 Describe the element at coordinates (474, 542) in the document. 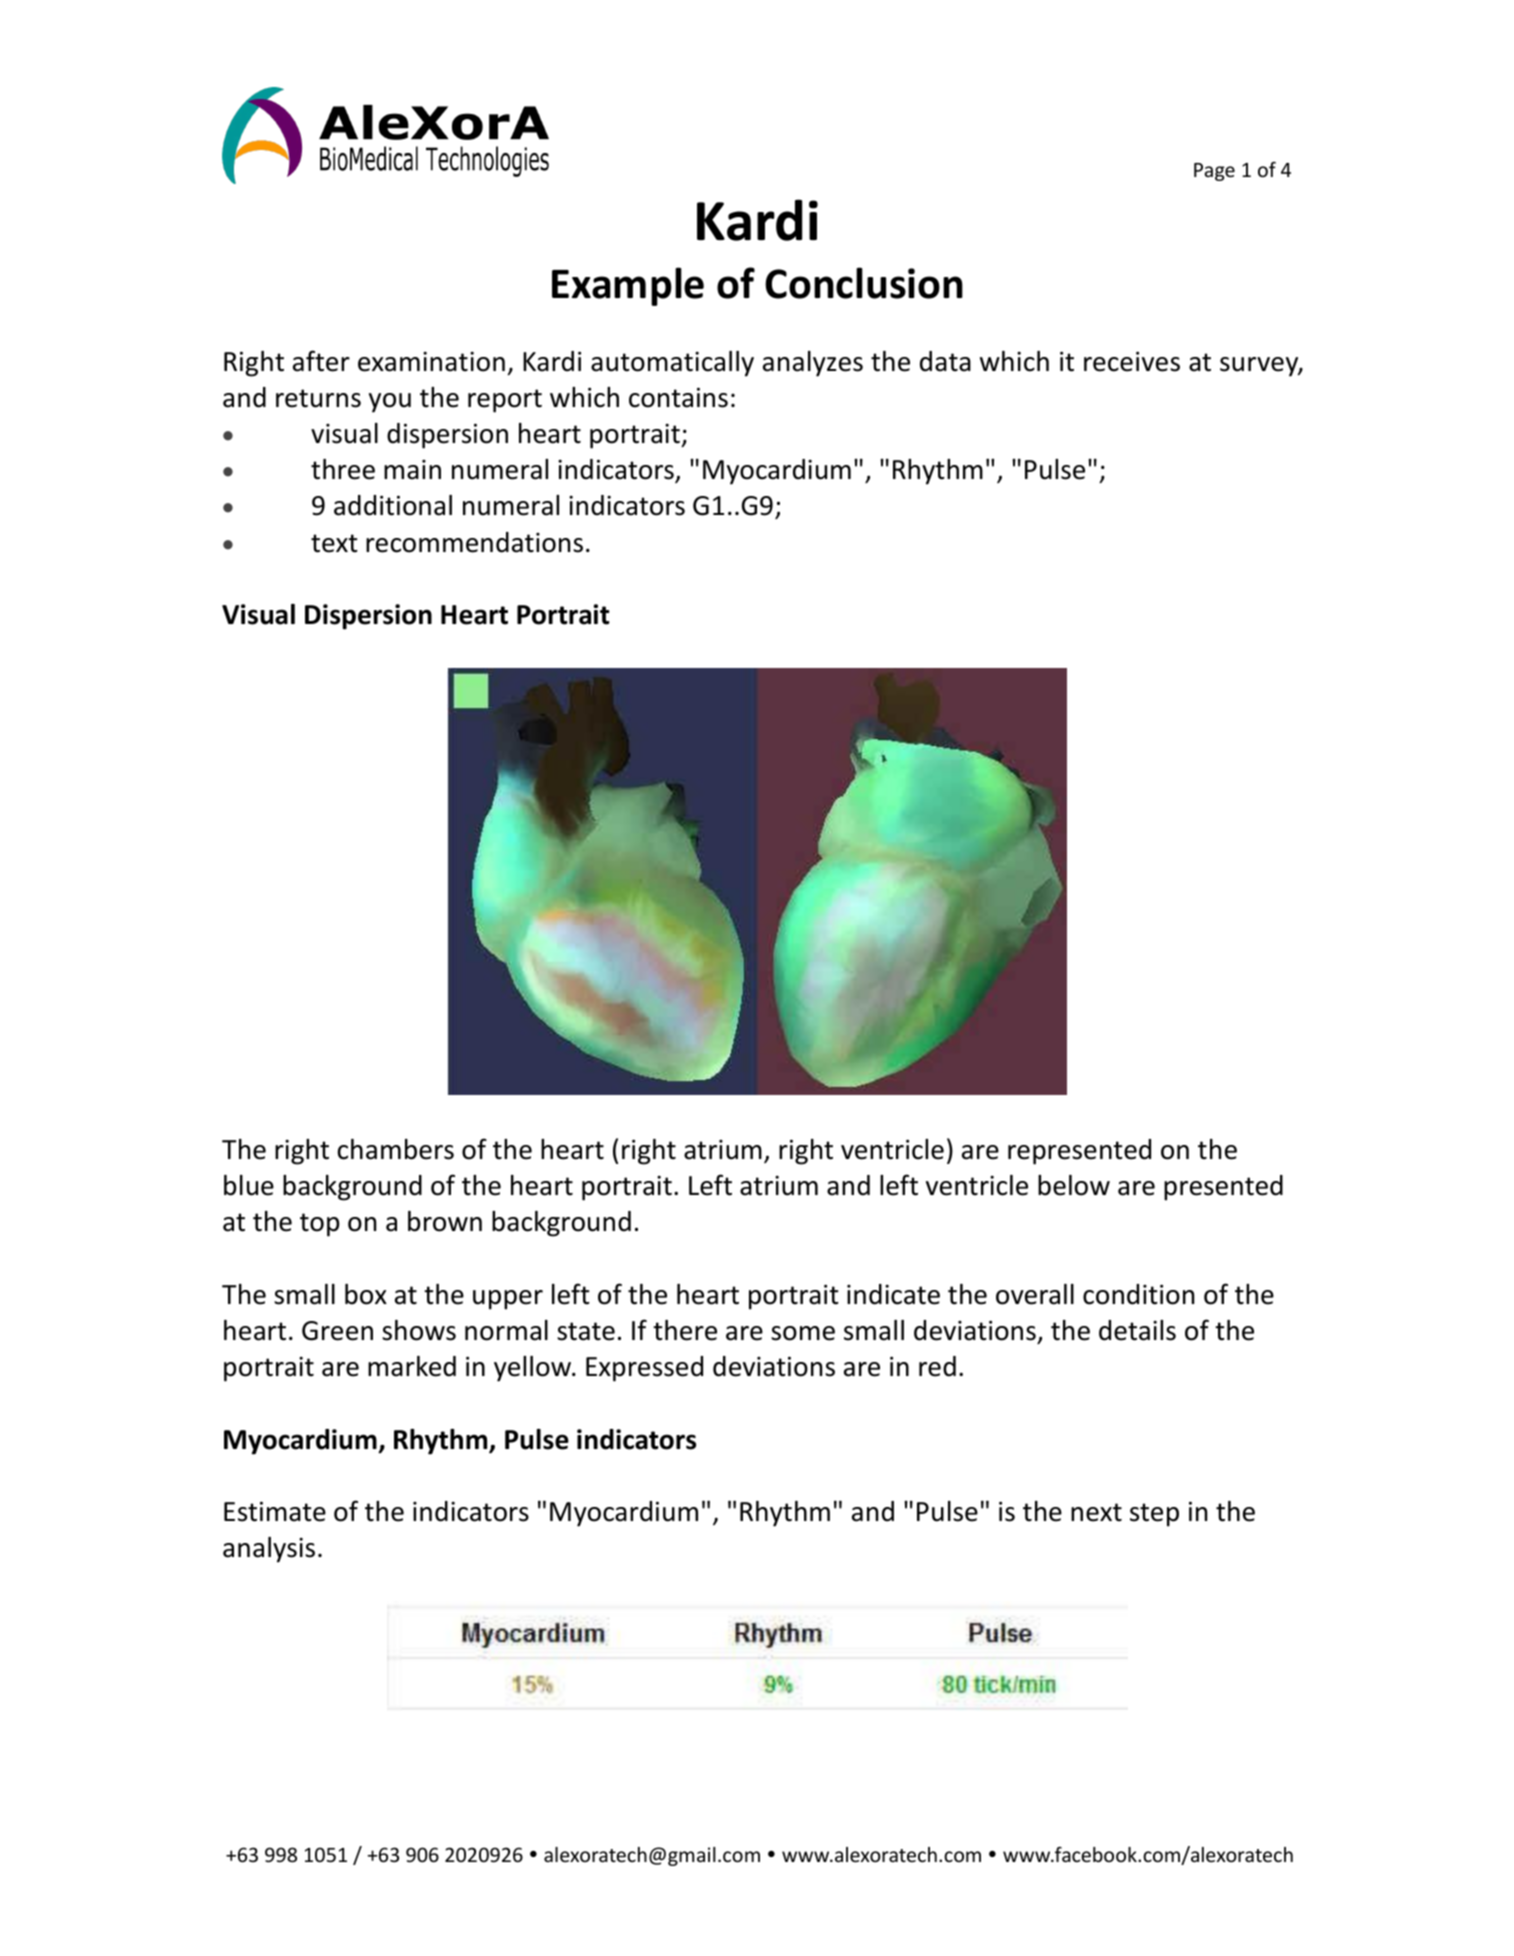

I see `recommendations` at that location.
